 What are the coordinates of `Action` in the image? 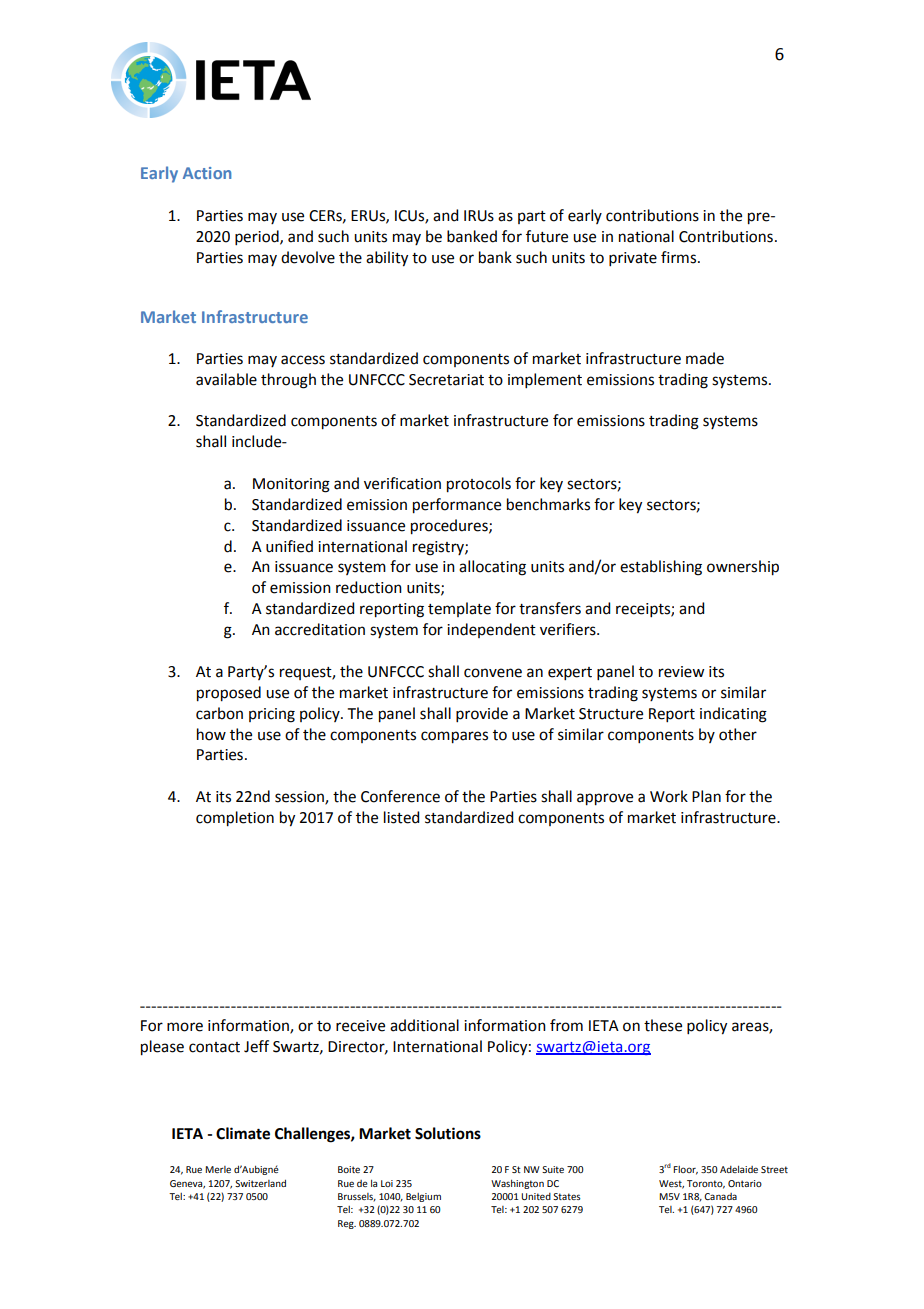 It's located at (207, 173).
